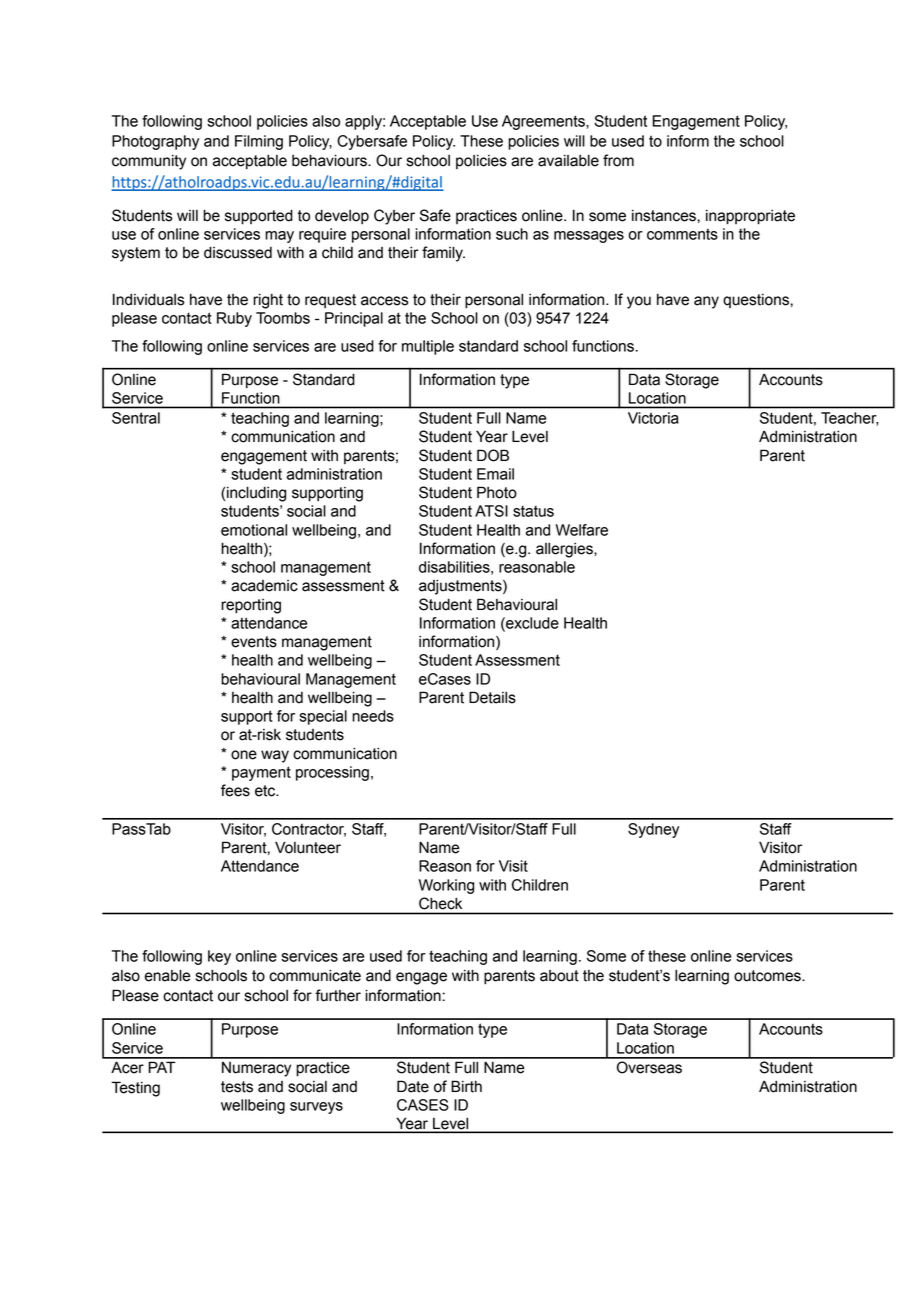 The image size is (924, 1307). Describe the element at coordinates (653, 830) in the screenshot. I see `Sydney` at that location.
